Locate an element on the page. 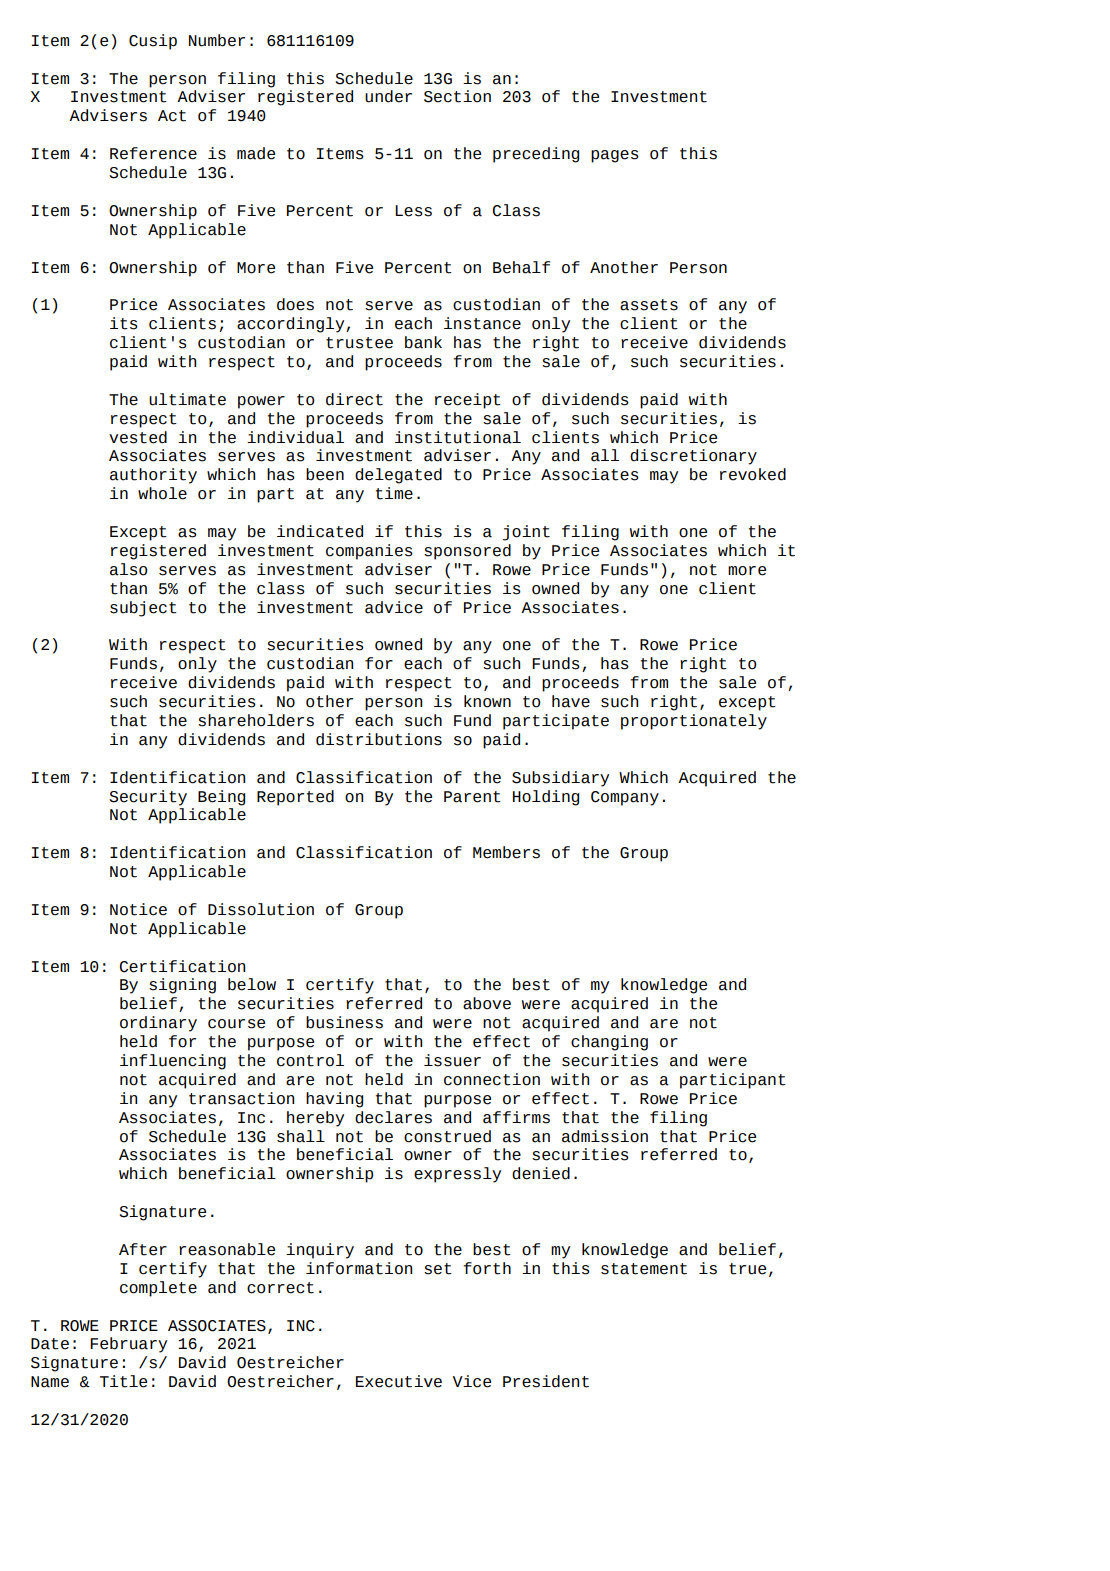  proportionately is located at coordinates (694, 722).
